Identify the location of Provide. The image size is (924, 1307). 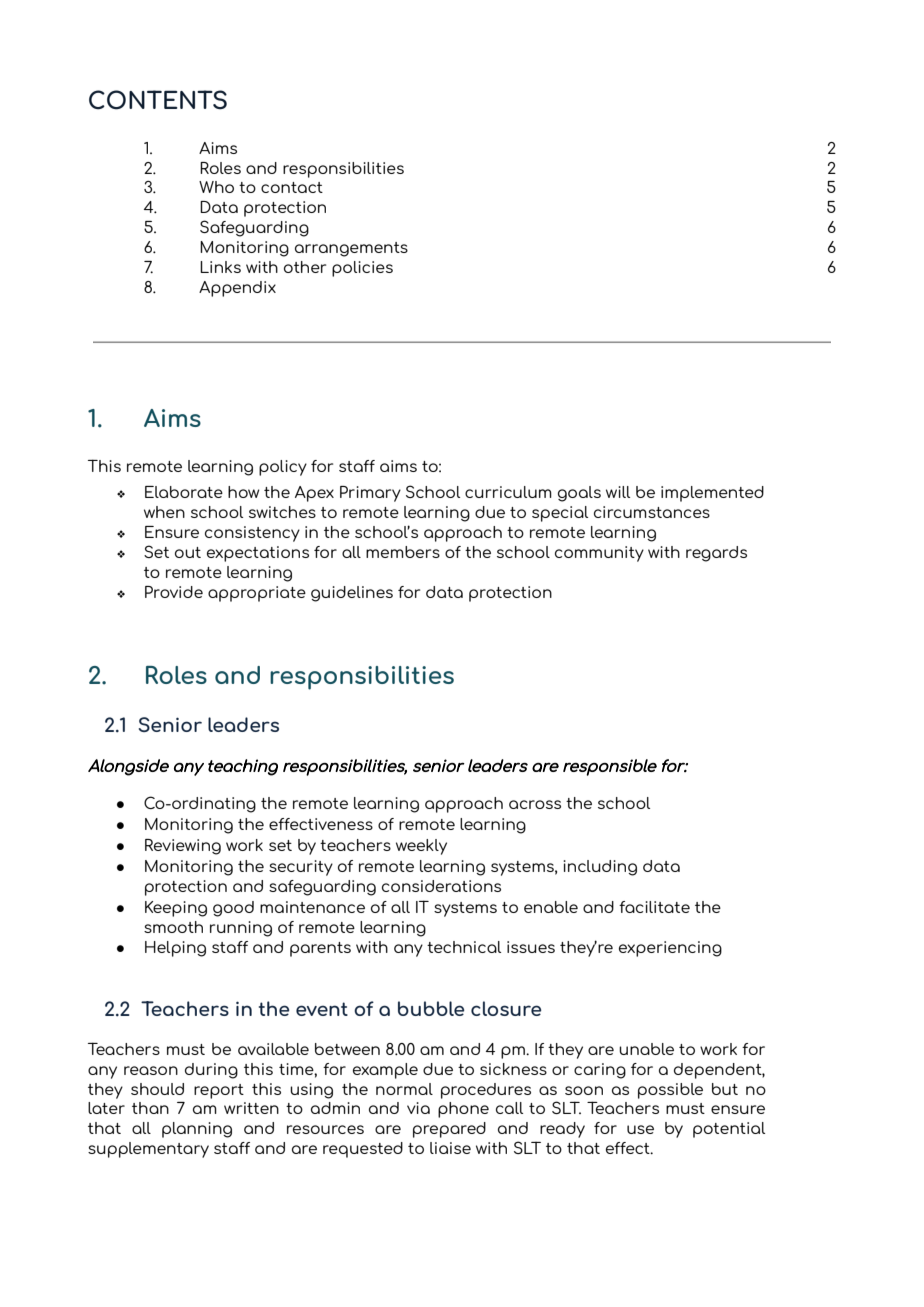
(174, 592).
